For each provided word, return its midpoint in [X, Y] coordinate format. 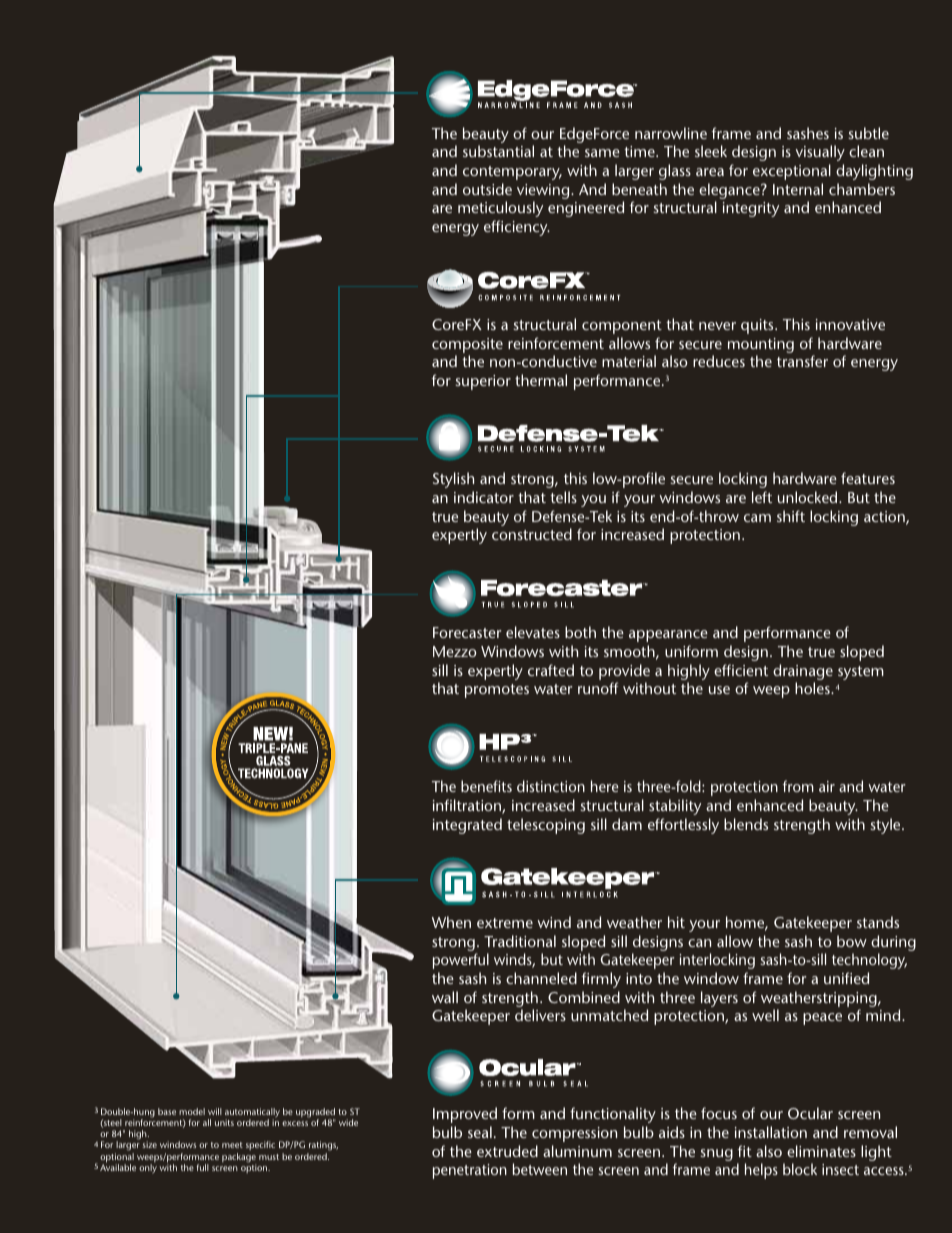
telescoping [546, 826]
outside [487, 189]
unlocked [809, 497]
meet [232, 1145]
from [798, 786]
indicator [484, 497]
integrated [467, 826]
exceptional [792, 172]
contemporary [512, 173]
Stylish [453, 480]
